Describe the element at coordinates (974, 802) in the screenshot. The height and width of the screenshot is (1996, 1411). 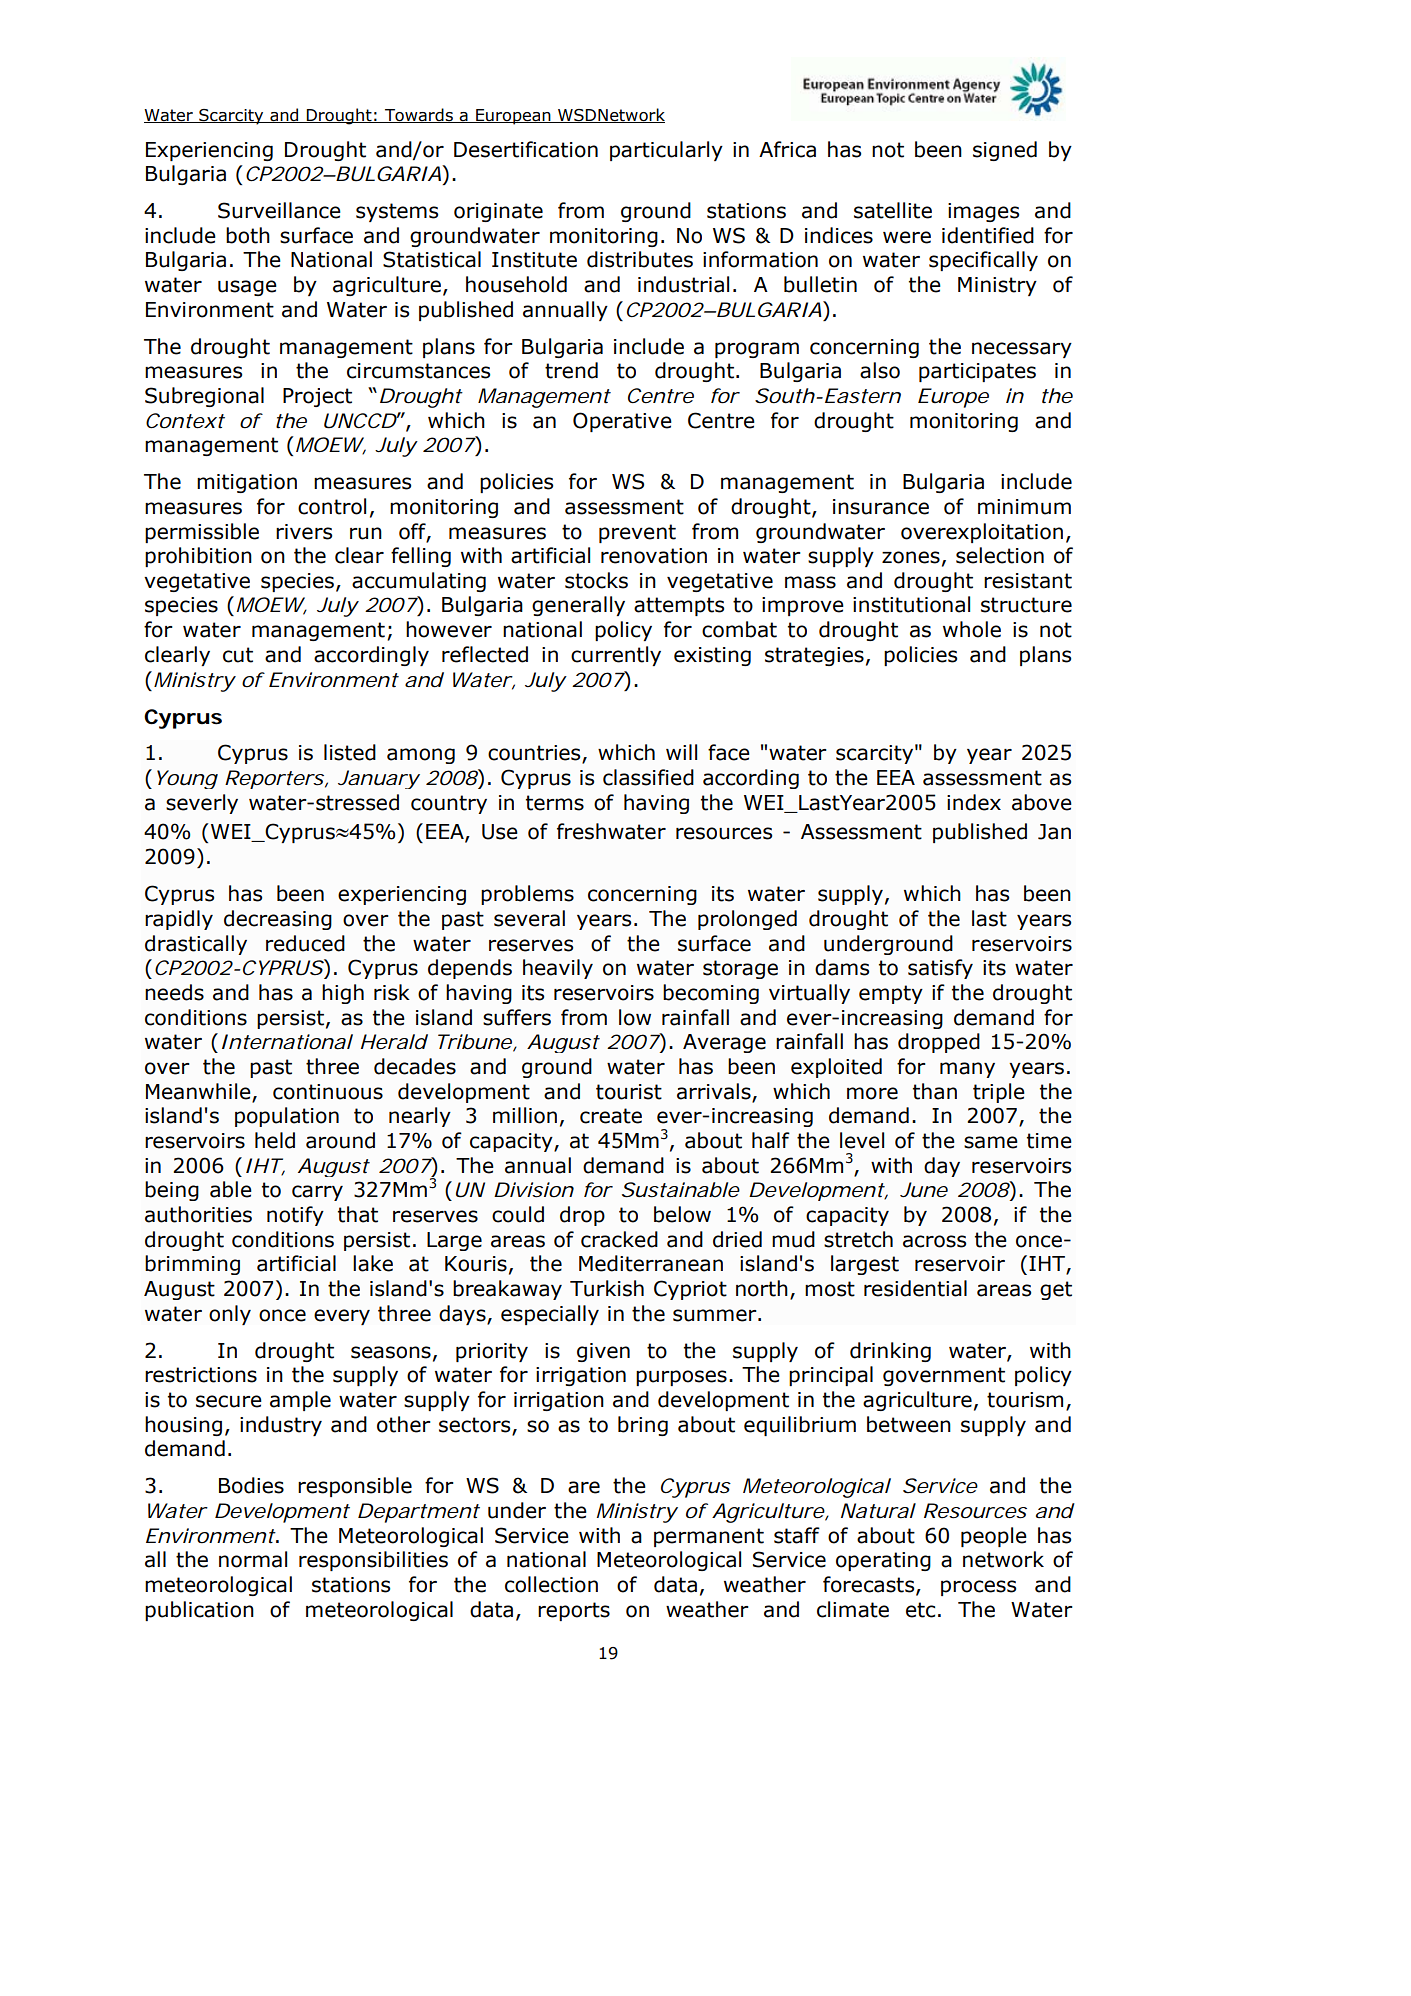
I see `index` at that location.
